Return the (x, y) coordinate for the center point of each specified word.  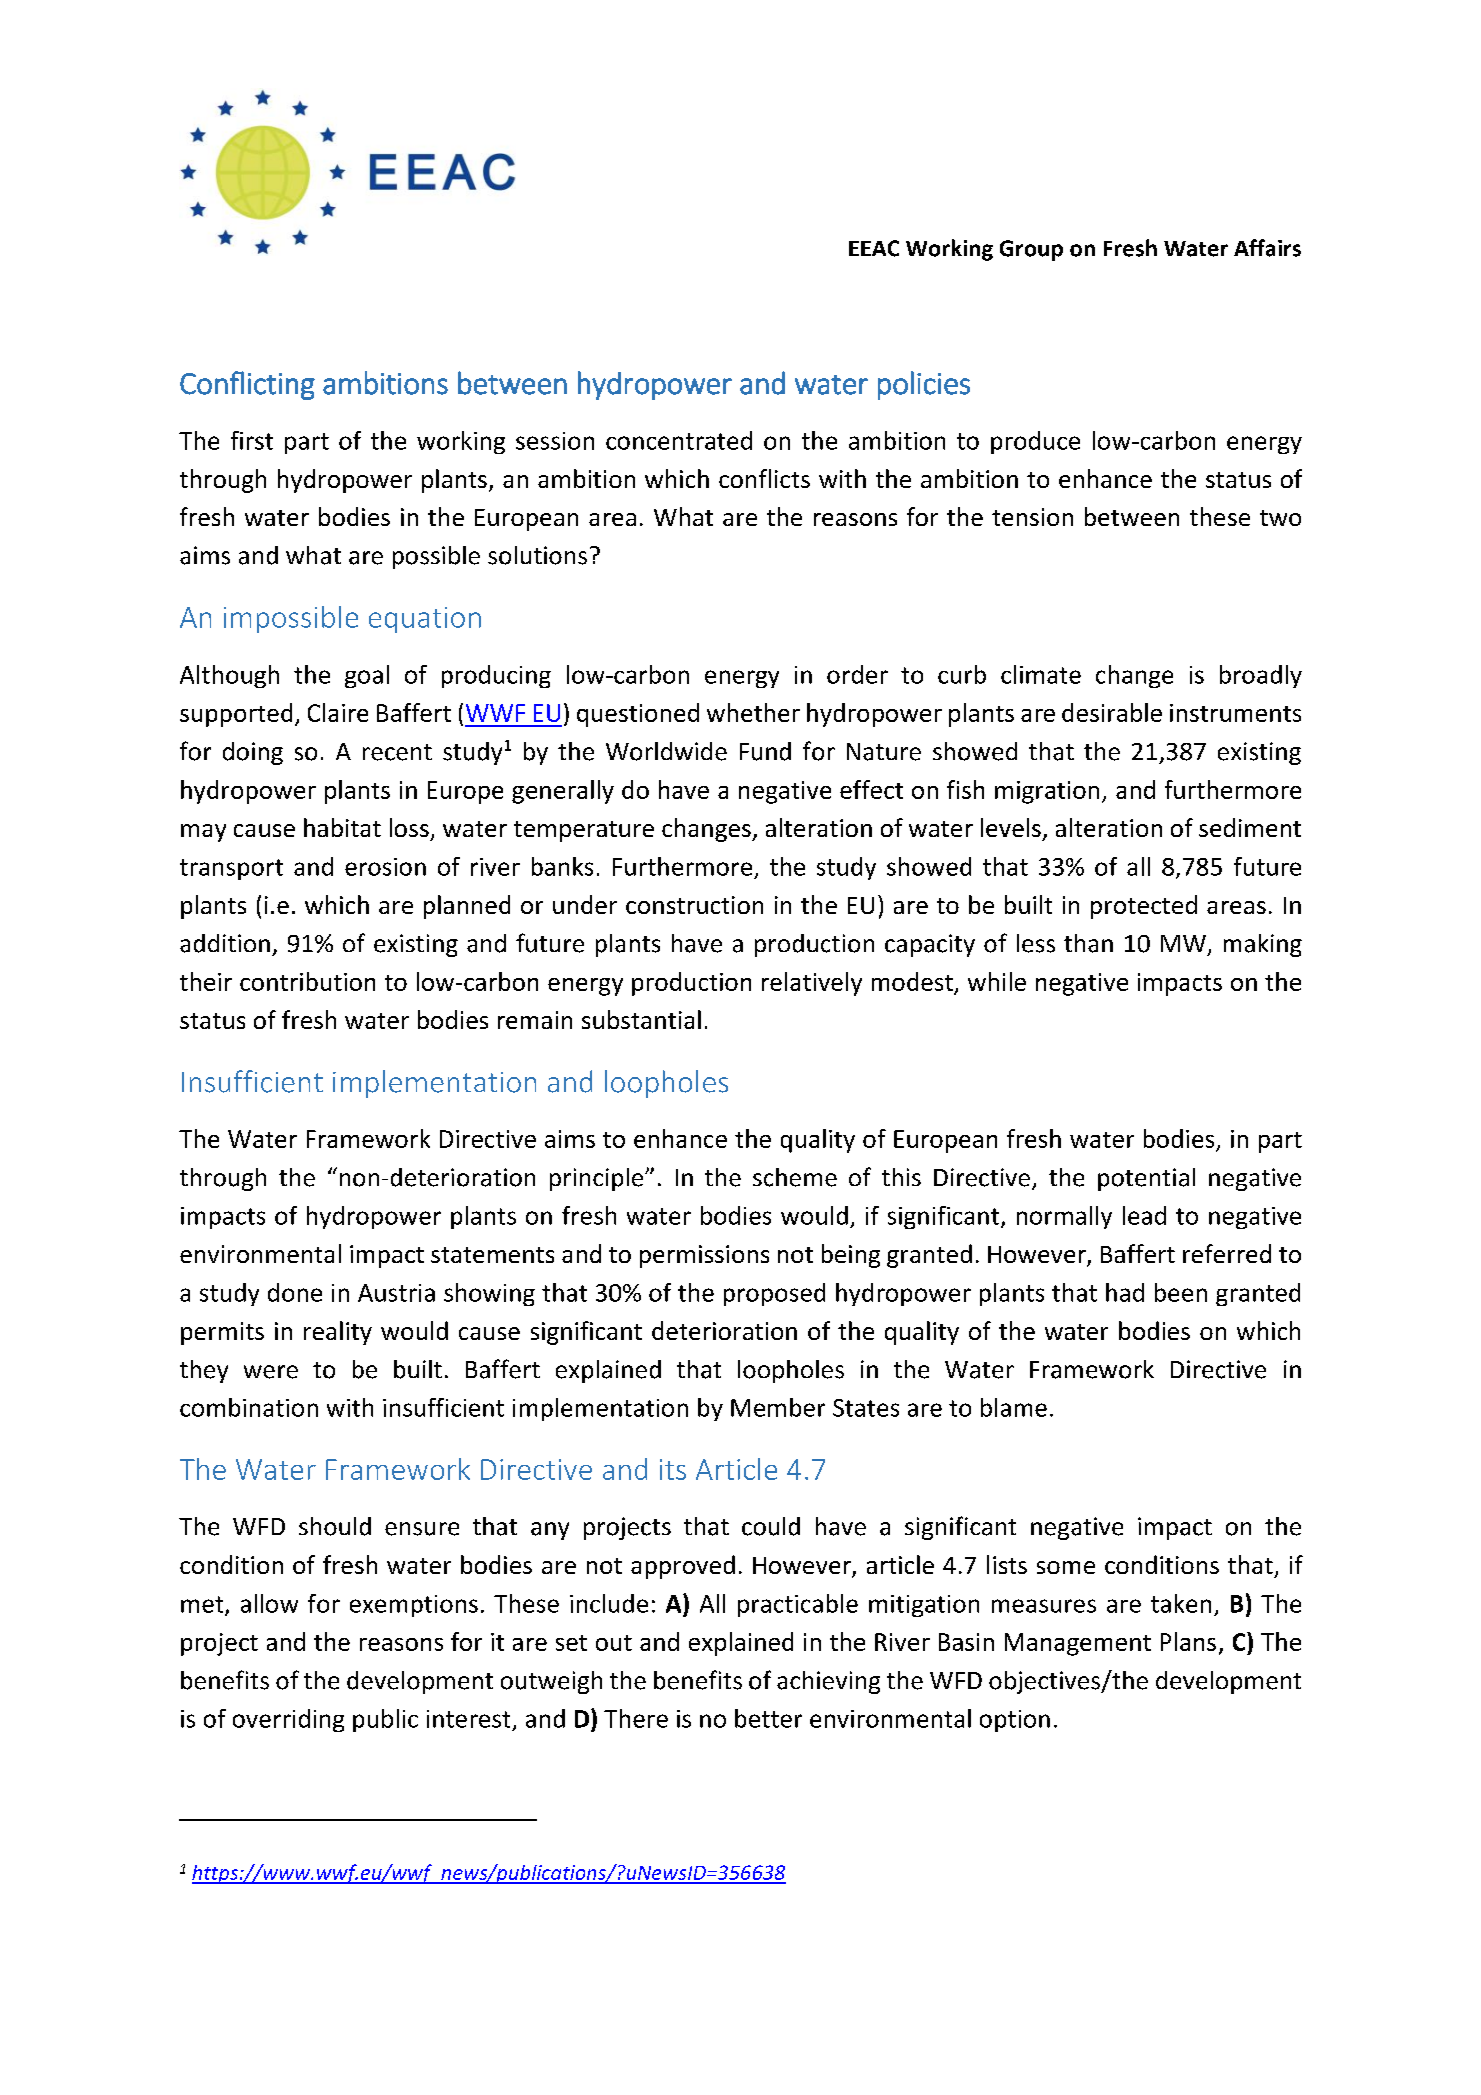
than (1088, 943)
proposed (774, 1294)
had (1125, 1292)
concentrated (679, 440)
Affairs (1267, 248)
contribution (307, 981)
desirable (1112, 712)
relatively (812, 984)
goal (367, 676)
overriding (288, 1720)
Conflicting (247, 385)
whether (753, 712)
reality (338, 1333)
